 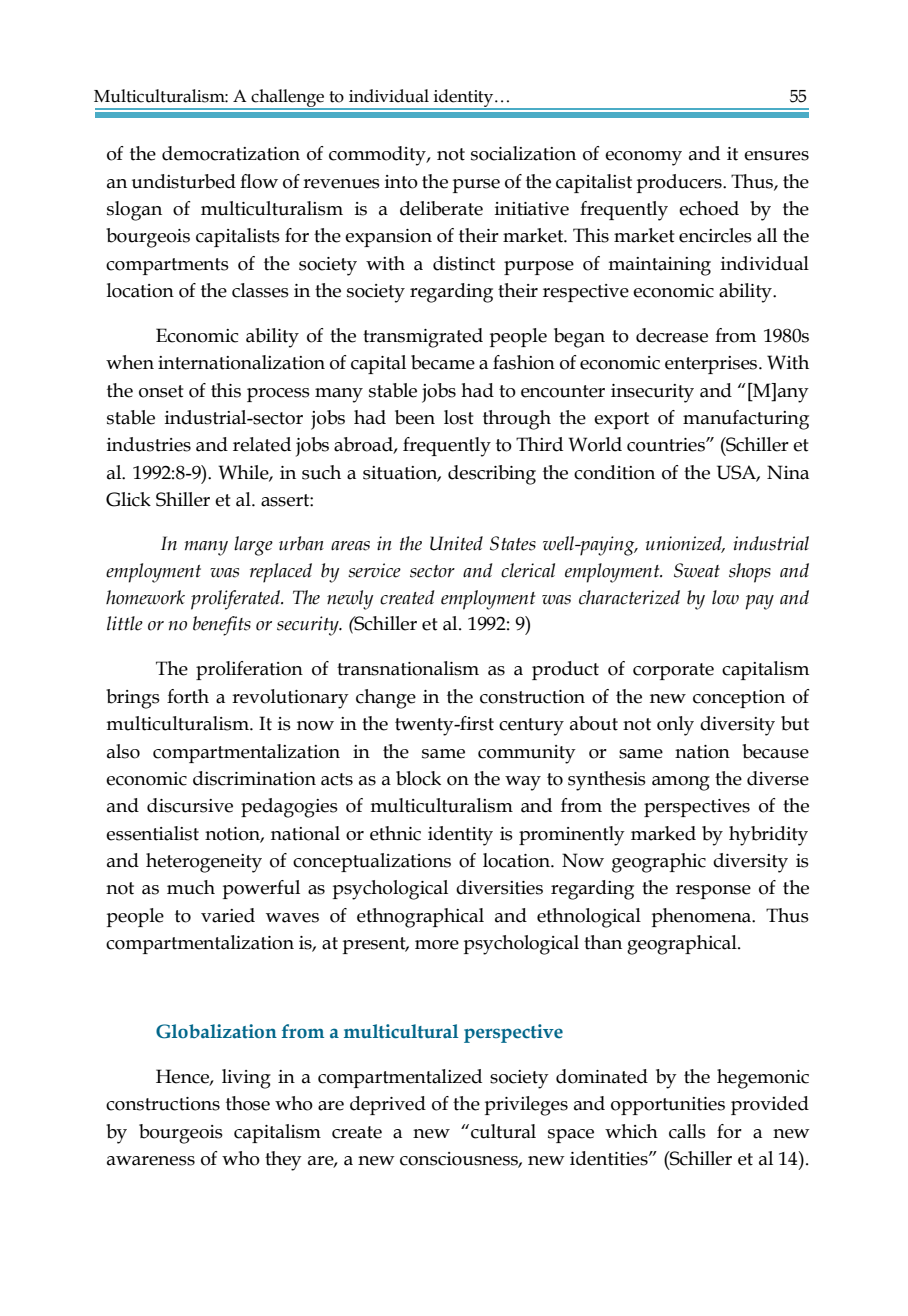 I want to click on socialization, so click(x=523, y=153).
